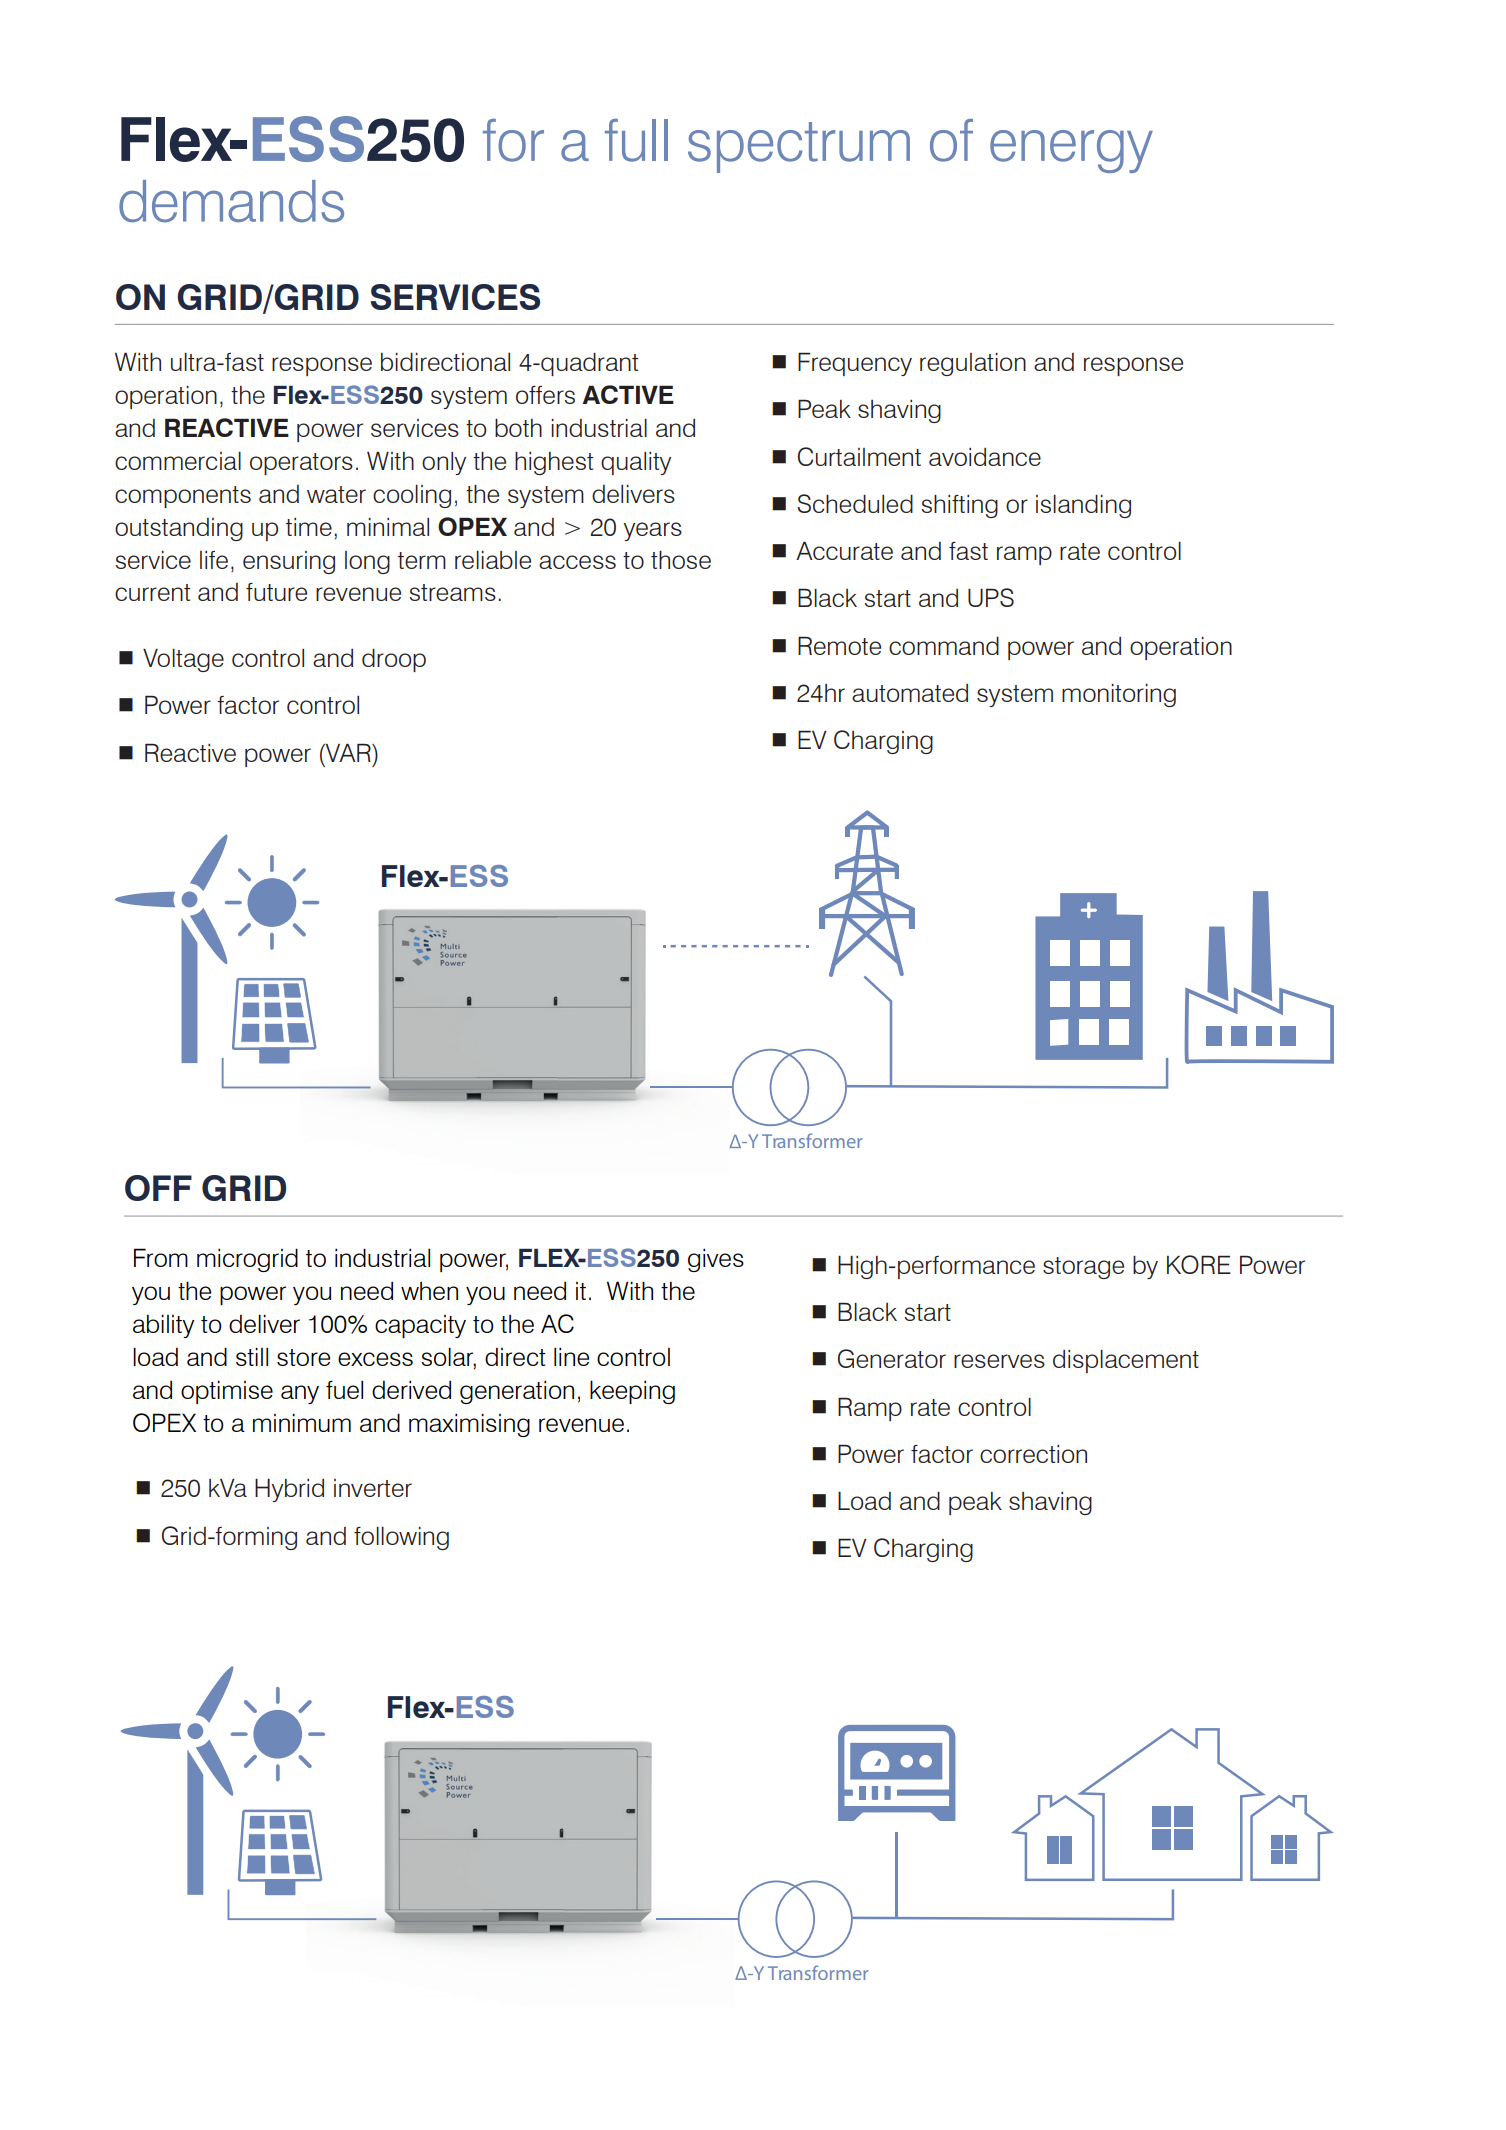 The width and height of the page is (1506, 2130). Describe the element at coordinates (231, 201) in the page. I see `demands` at that location.
